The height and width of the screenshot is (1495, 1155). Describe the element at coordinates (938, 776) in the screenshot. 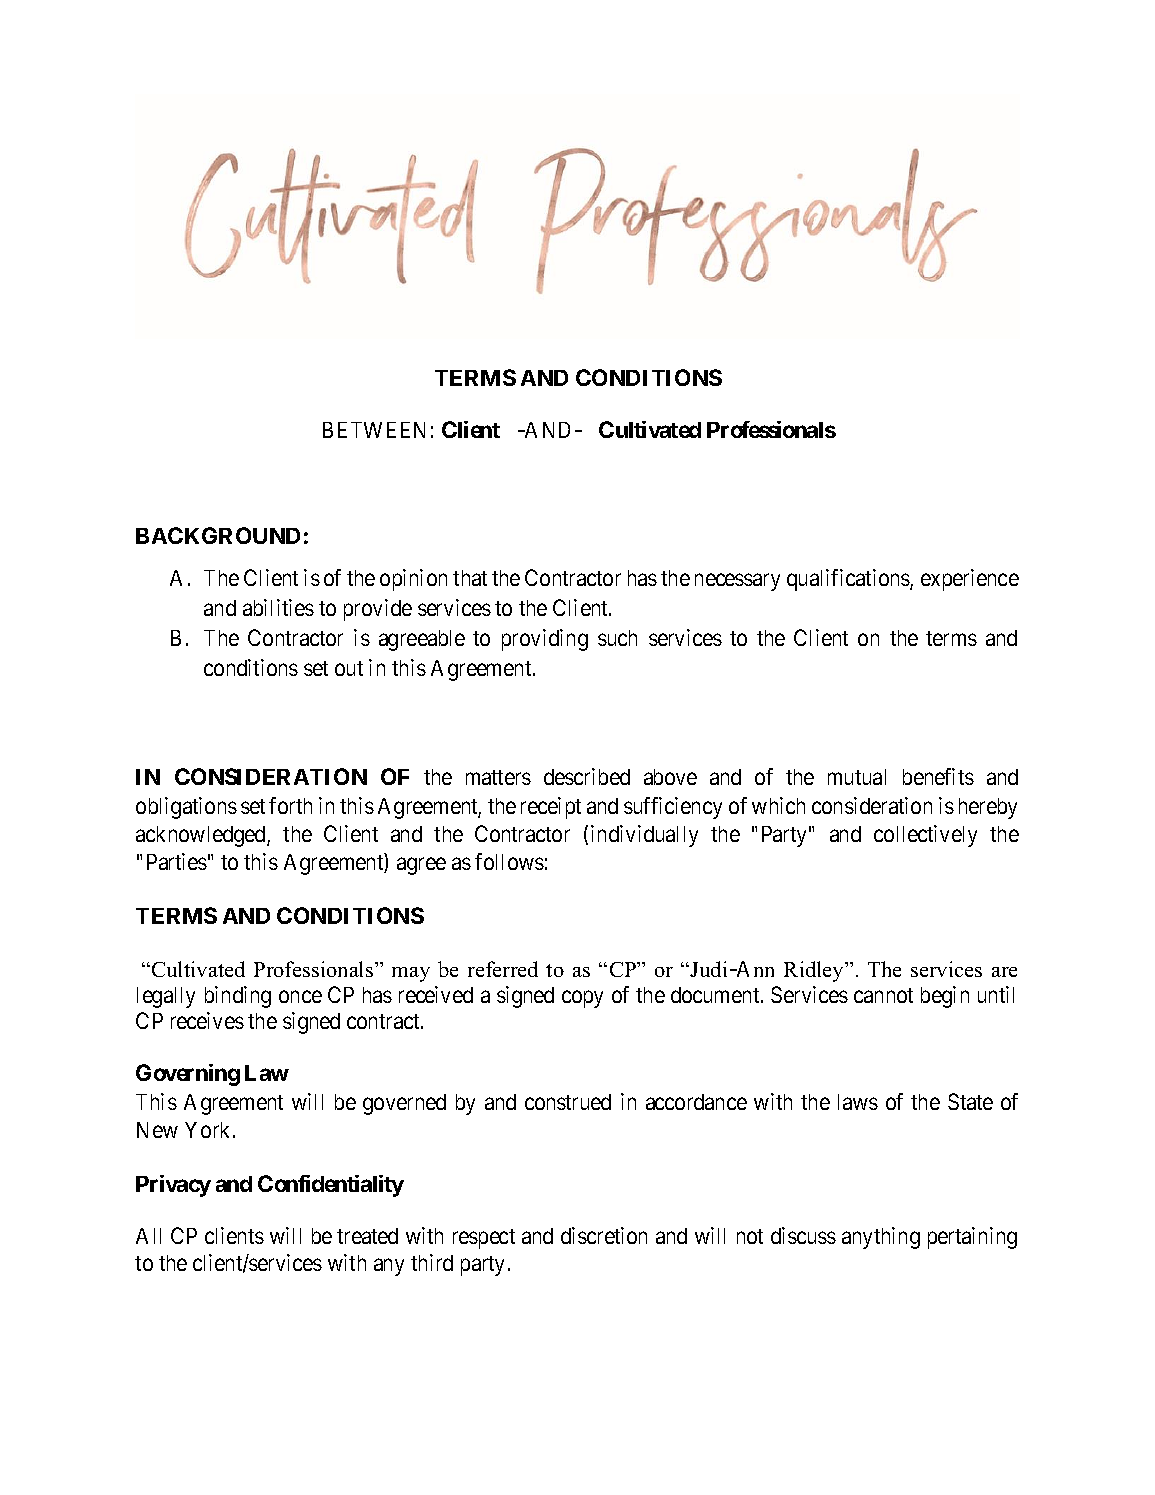

I see `benefits` at that location.
